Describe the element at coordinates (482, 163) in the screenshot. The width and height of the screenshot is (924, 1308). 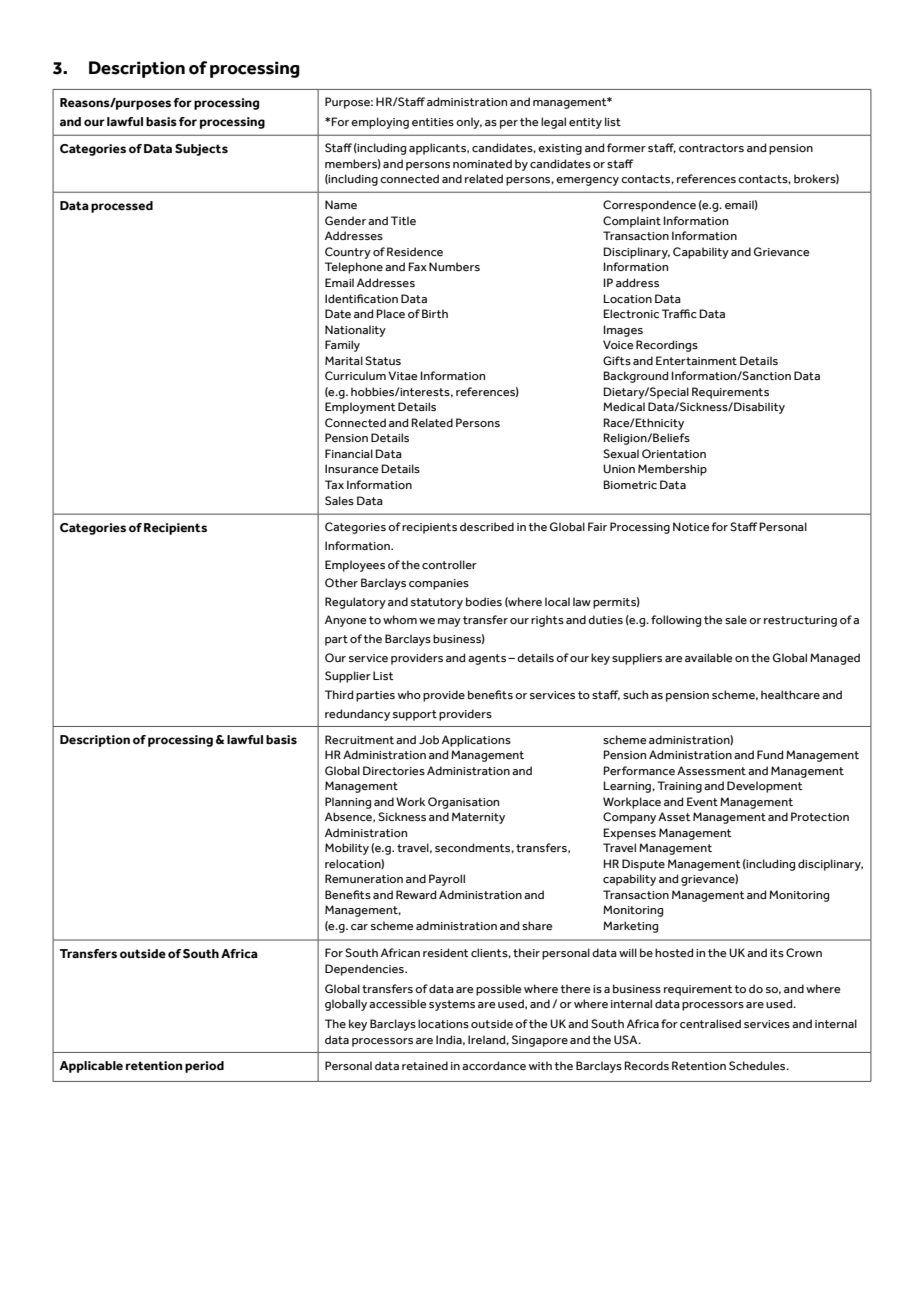
I see `nominated` at that location.
